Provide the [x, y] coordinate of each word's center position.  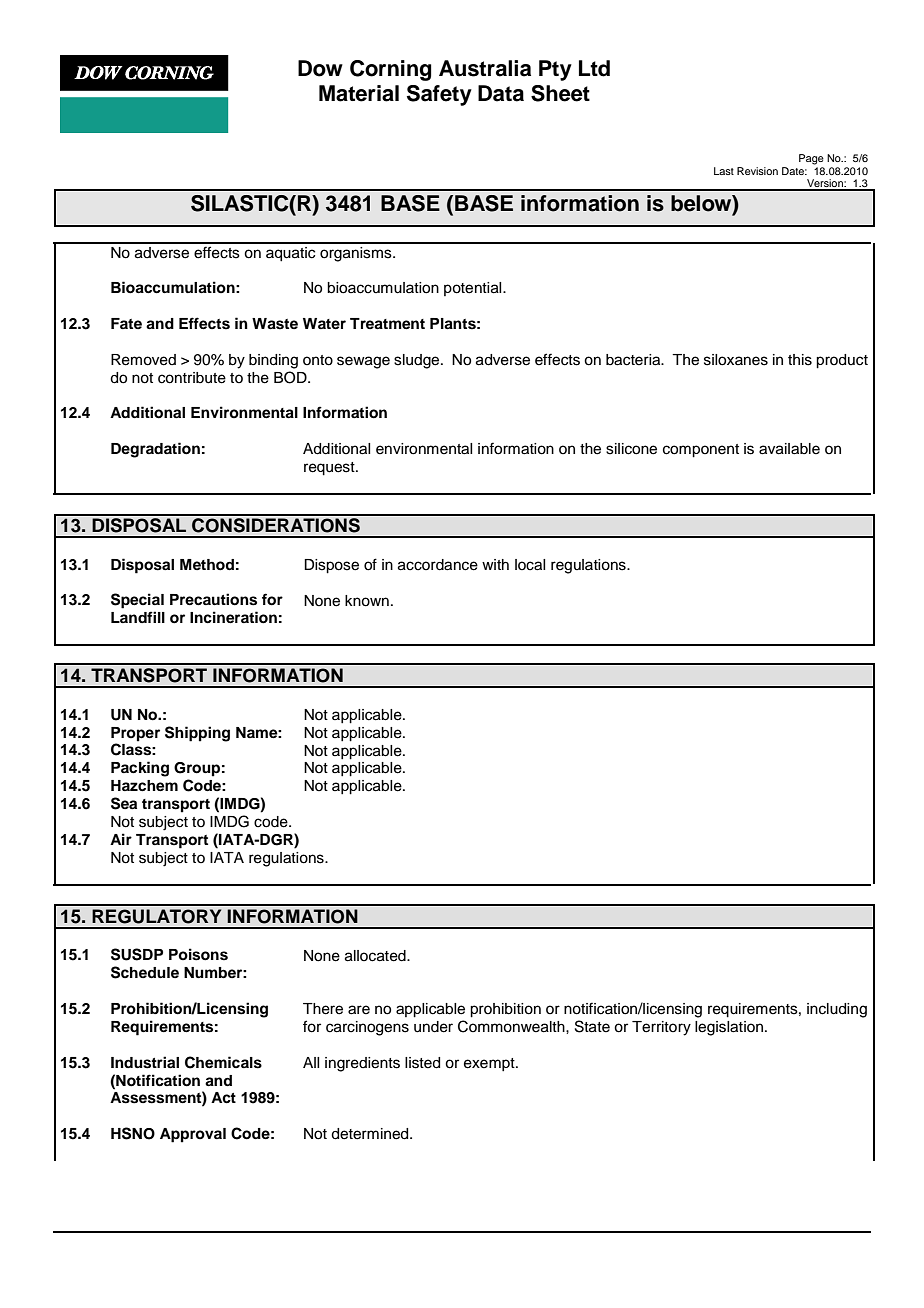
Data [501, 93]
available [789, 449]
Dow [320, 68]
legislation [729, 1028]
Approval [193, 1135]
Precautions [213, 599]
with [495, 564]
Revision [757, 171]
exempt [490, 1064]
